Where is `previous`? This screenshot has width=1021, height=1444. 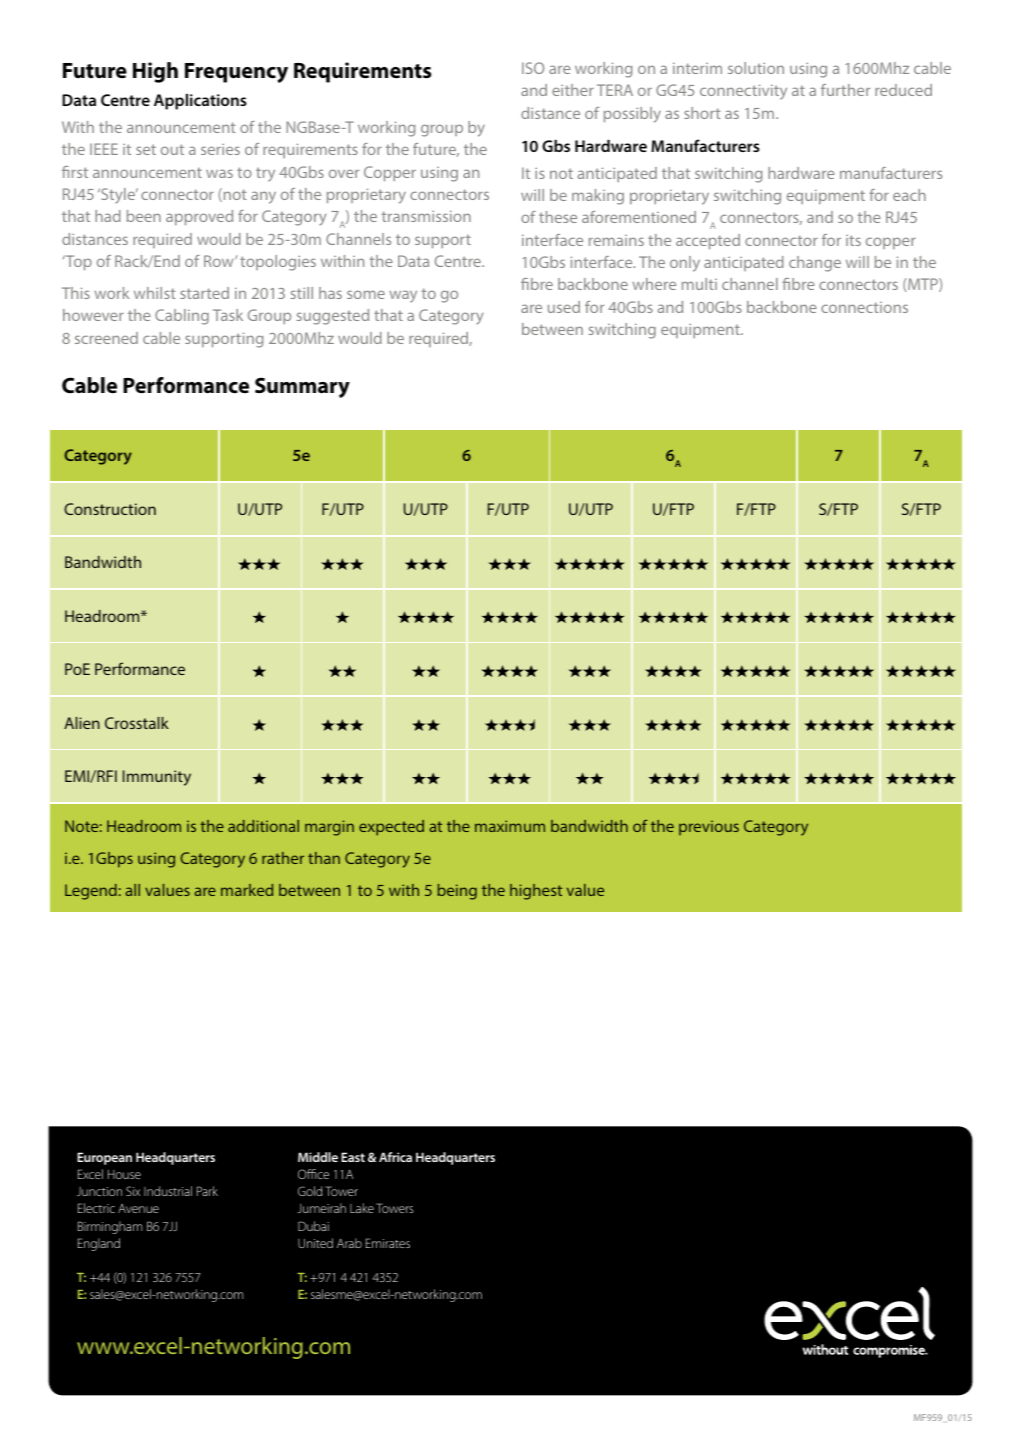
previous is located at coordinates (709, 827).
